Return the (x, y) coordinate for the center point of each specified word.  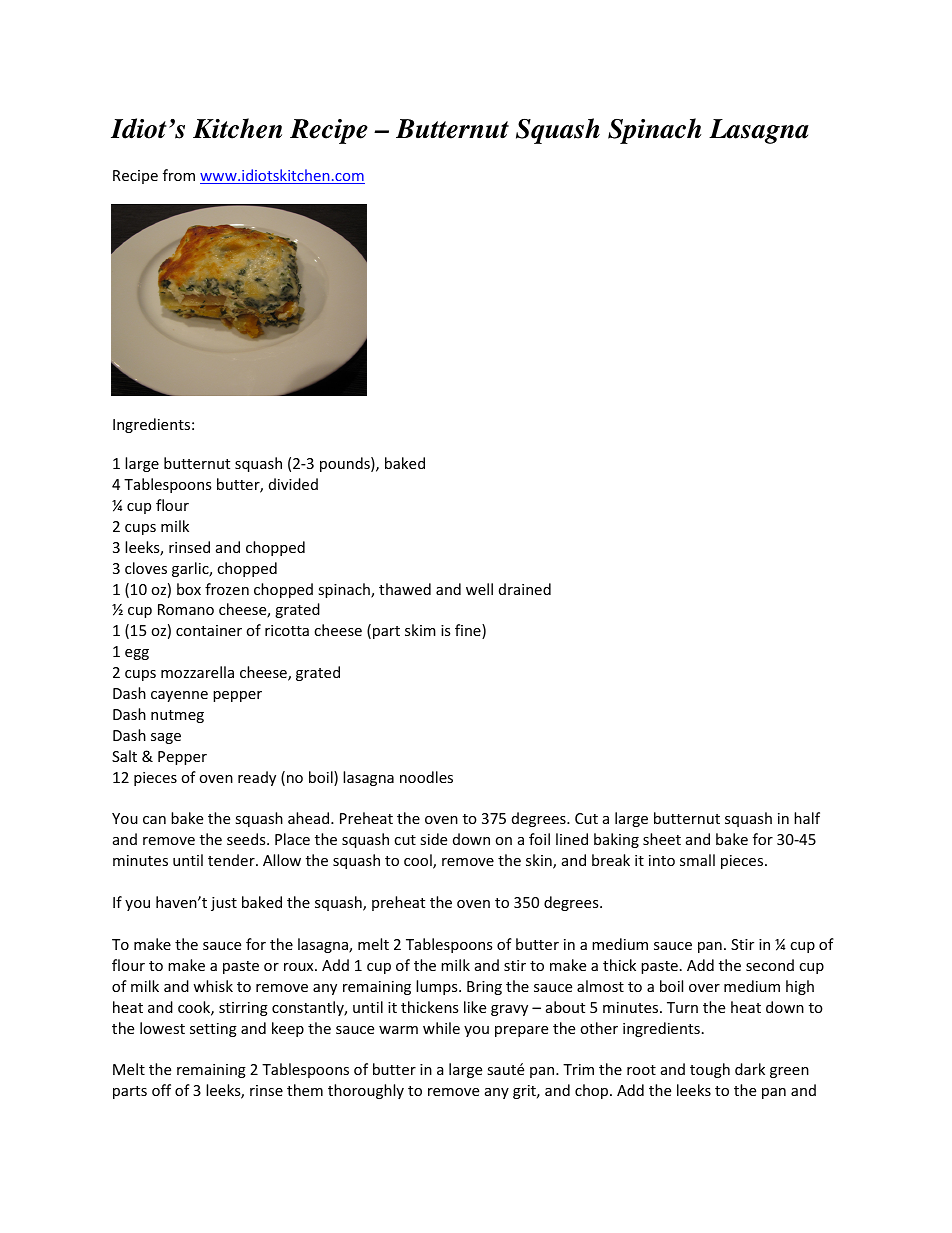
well (479, 589)
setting (213, 1030)
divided (293, 484)
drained (525, 589)
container (209, 630)
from (179, 175)
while (441, 1028)
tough (710, 1070)
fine (469, 631)
